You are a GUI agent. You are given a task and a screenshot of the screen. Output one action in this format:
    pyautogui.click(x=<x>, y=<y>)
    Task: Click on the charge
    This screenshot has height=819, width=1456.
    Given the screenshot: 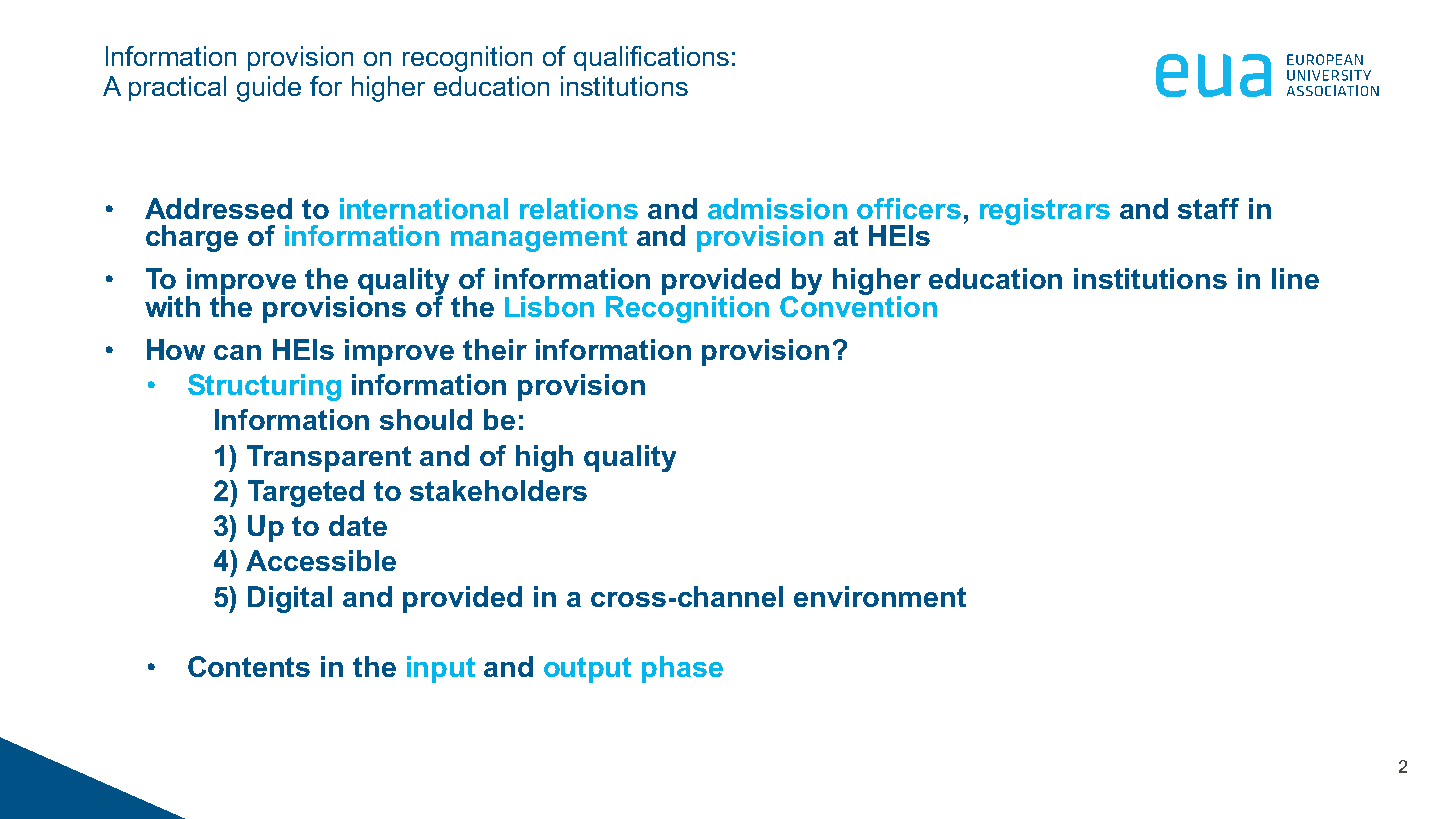 What is the action you would take?
    pyautogui.click(x=192, y=238)
